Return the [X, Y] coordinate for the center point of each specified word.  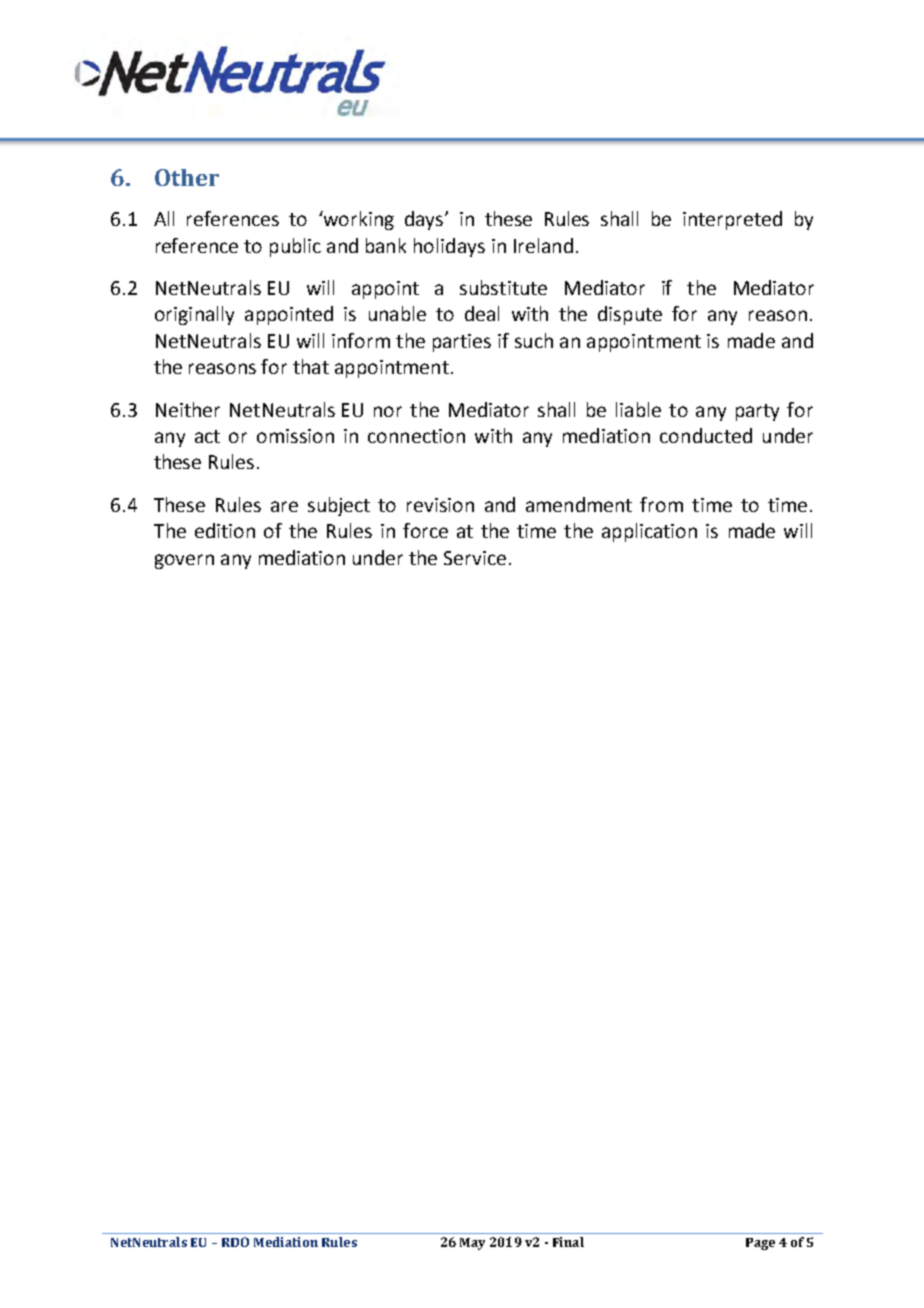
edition [225, 530]
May [472, 1244]
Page [760, 1244]
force [425, 530]
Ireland [543, 245]
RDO [235, 1242]
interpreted [732, 220]
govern [184, 561]
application [649, 532]
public [295, 247]
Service [475, 558]
